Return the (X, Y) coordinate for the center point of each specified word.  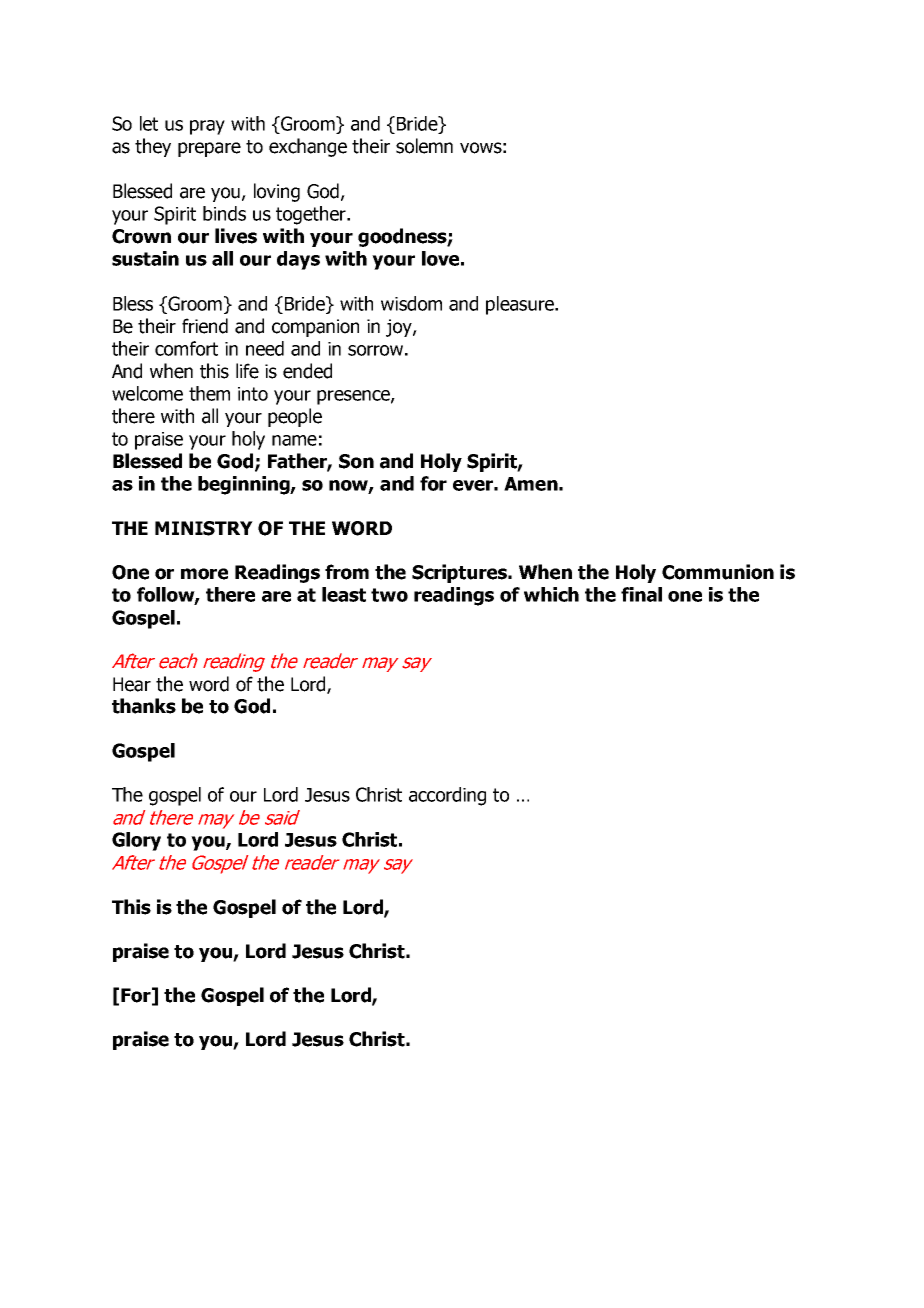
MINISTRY (204, 528)
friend (205, 326)
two (389, 595)
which (551, 594)
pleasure (521, 305)
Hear (132, 684)
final (641, 594)
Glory (136, 841)
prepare (209, 149)
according (447, 796)
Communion (718, 572)
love (440, 258)
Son (356, 461)
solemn (424, 146)
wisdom (411, 303)
